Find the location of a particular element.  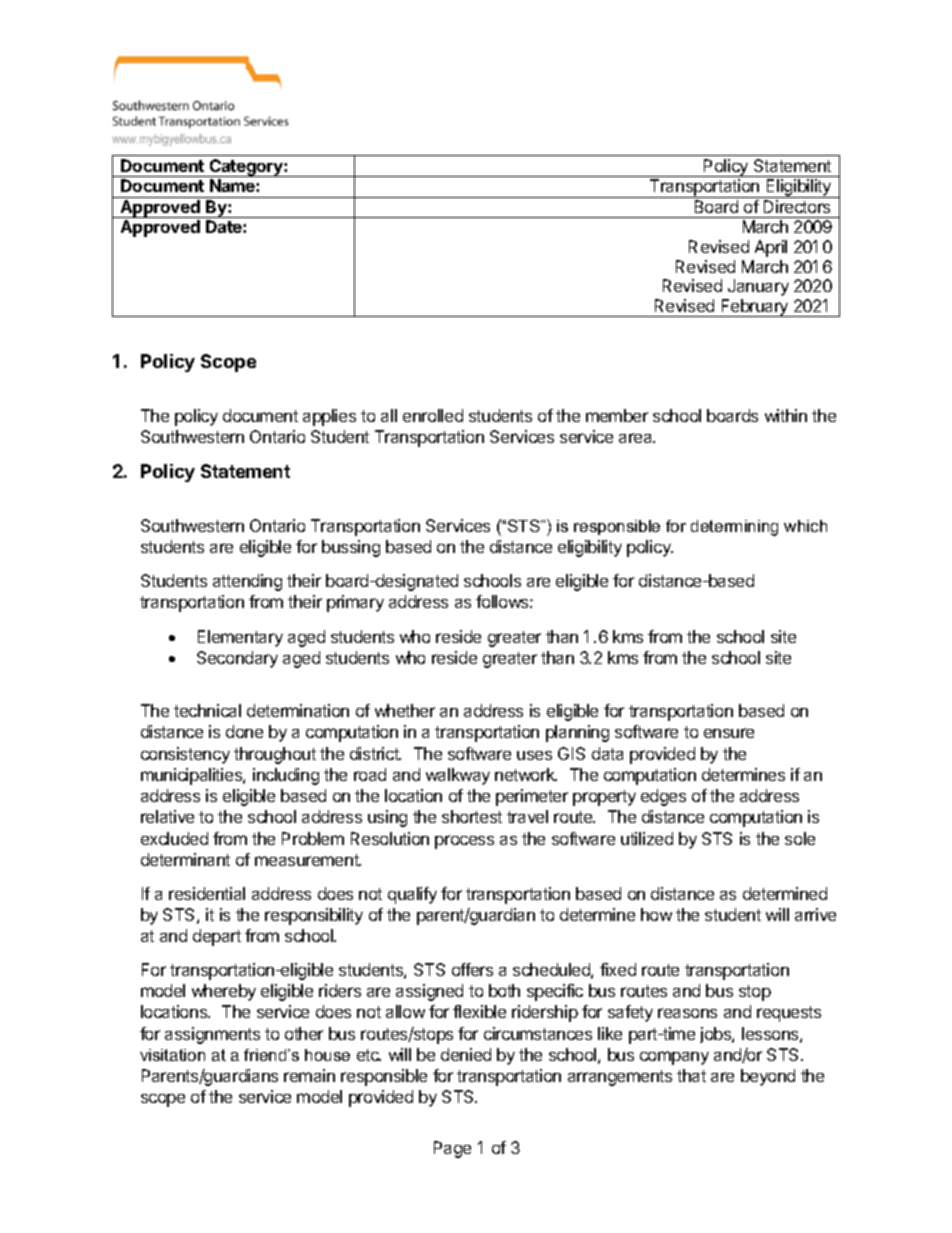

Page is located at coordinates (452, 1149).
